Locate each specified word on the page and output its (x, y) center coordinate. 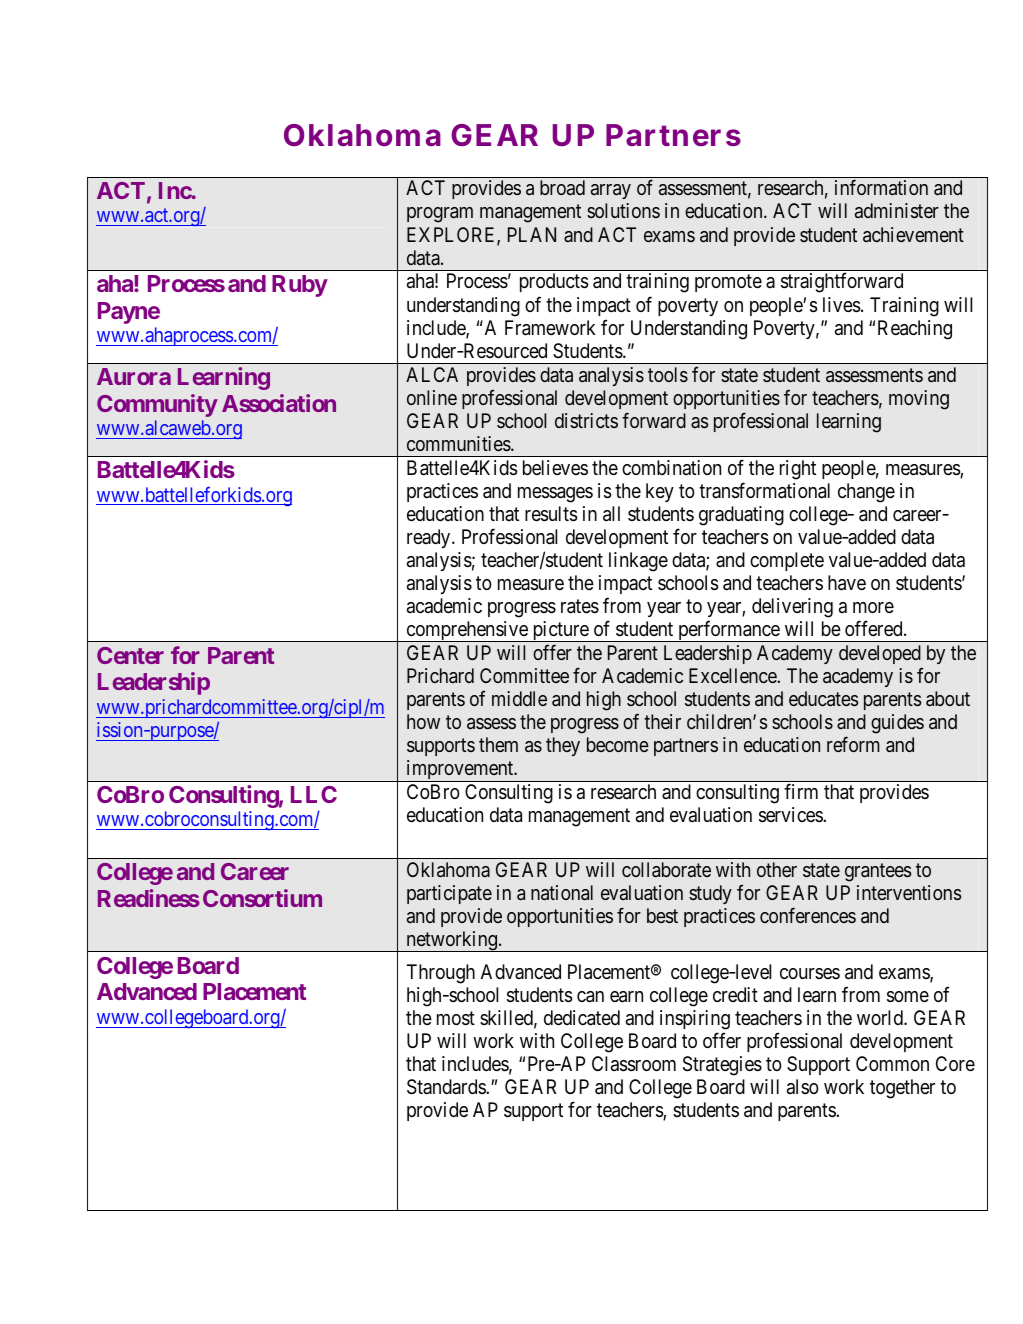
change (866, 493)
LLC (314, 794)
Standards (447, 1087)
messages (555, 495)
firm (801, 791)
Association (279, 403)
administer (897, 210)
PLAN (532, 234)
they (563, 746)
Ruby (300, 286)
